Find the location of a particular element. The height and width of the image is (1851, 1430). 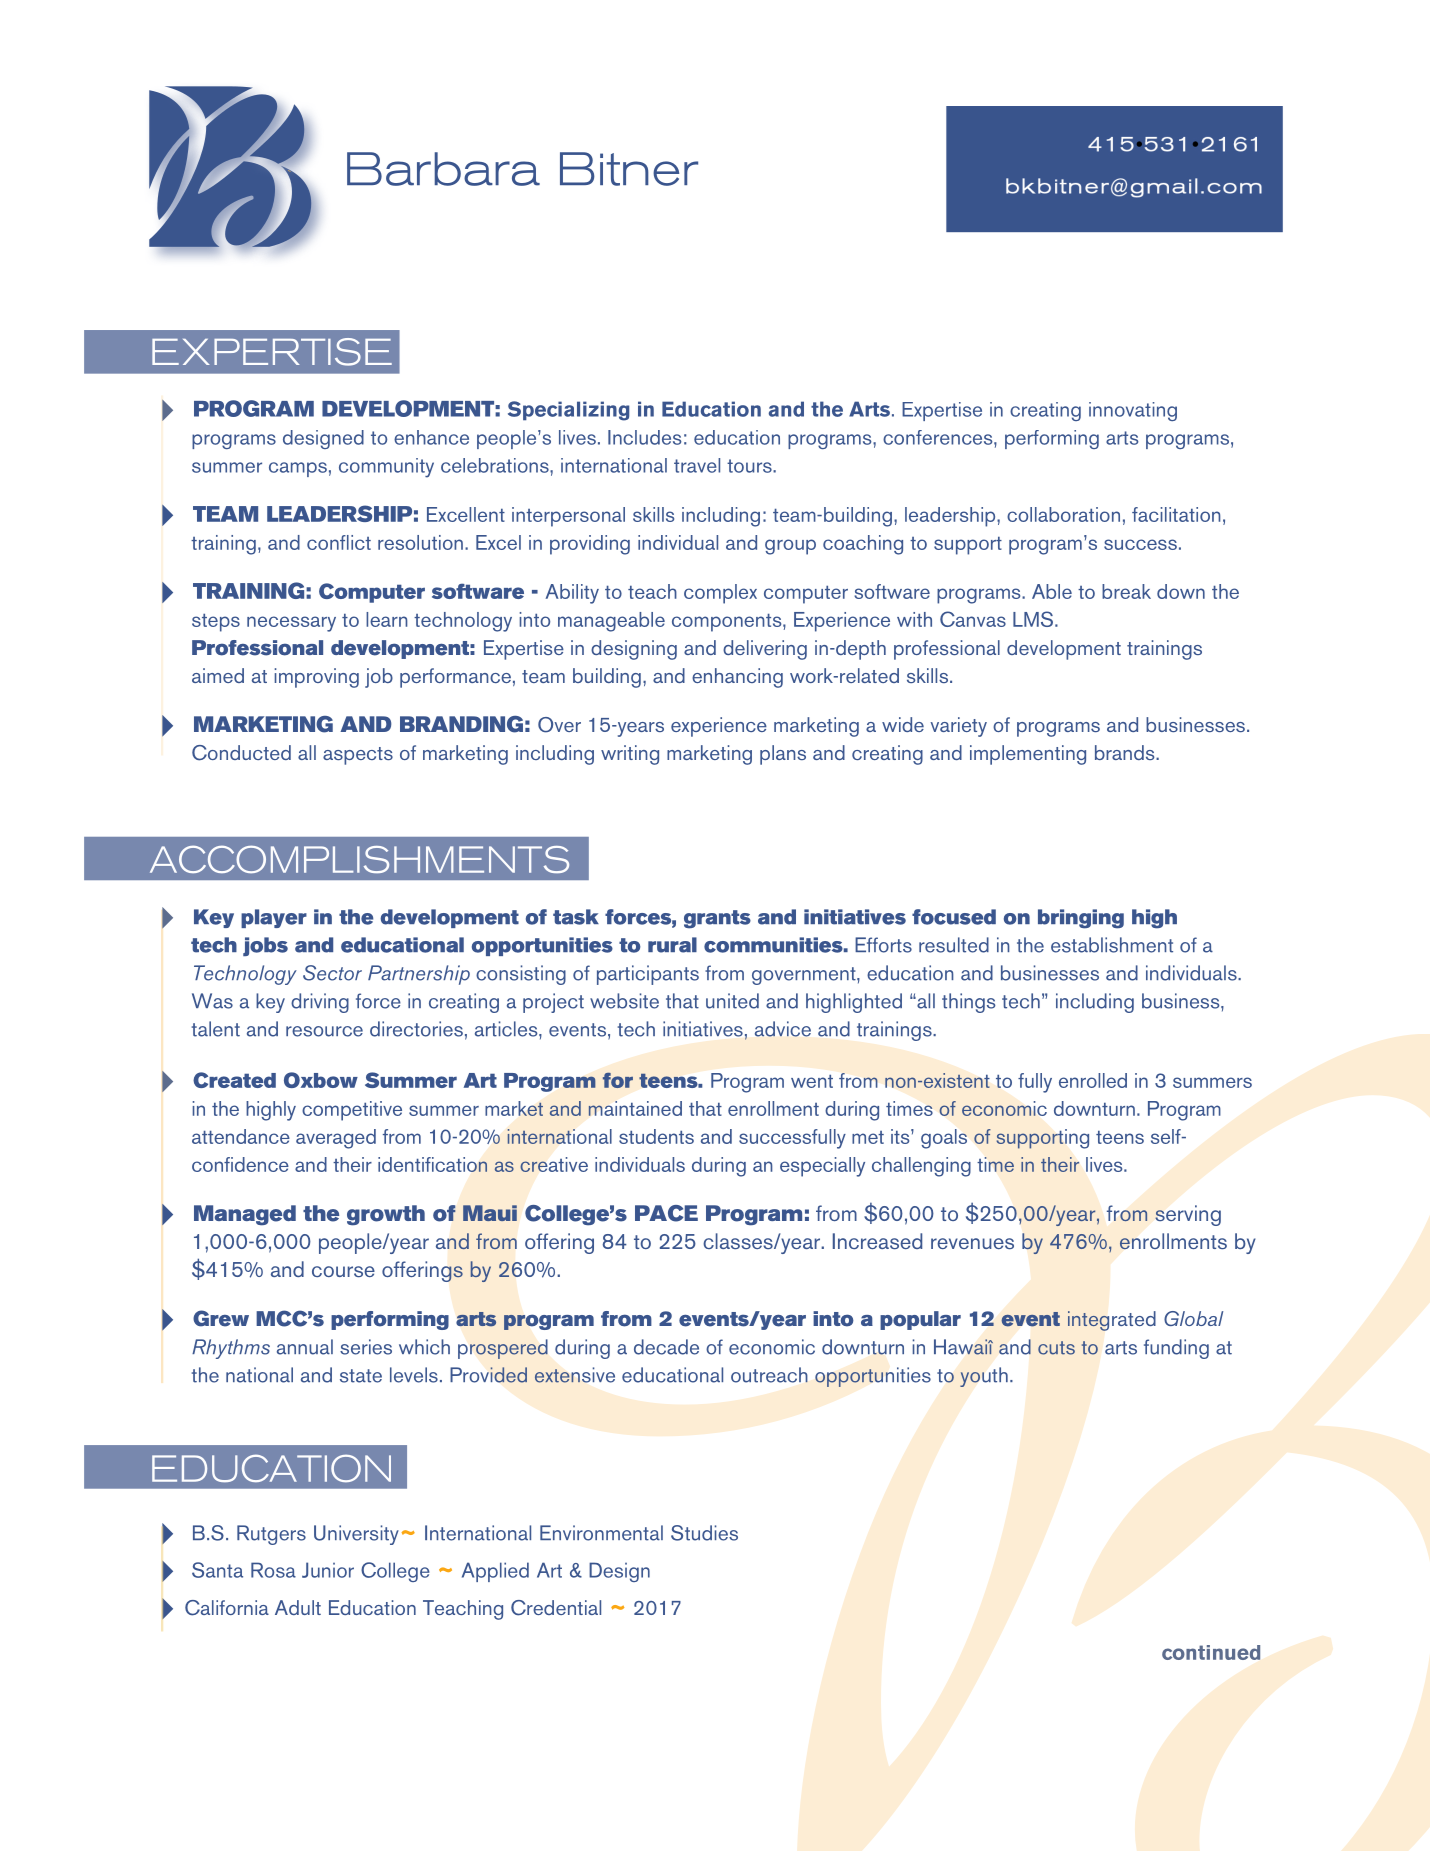

break is located at coordinates (1126, 591).
